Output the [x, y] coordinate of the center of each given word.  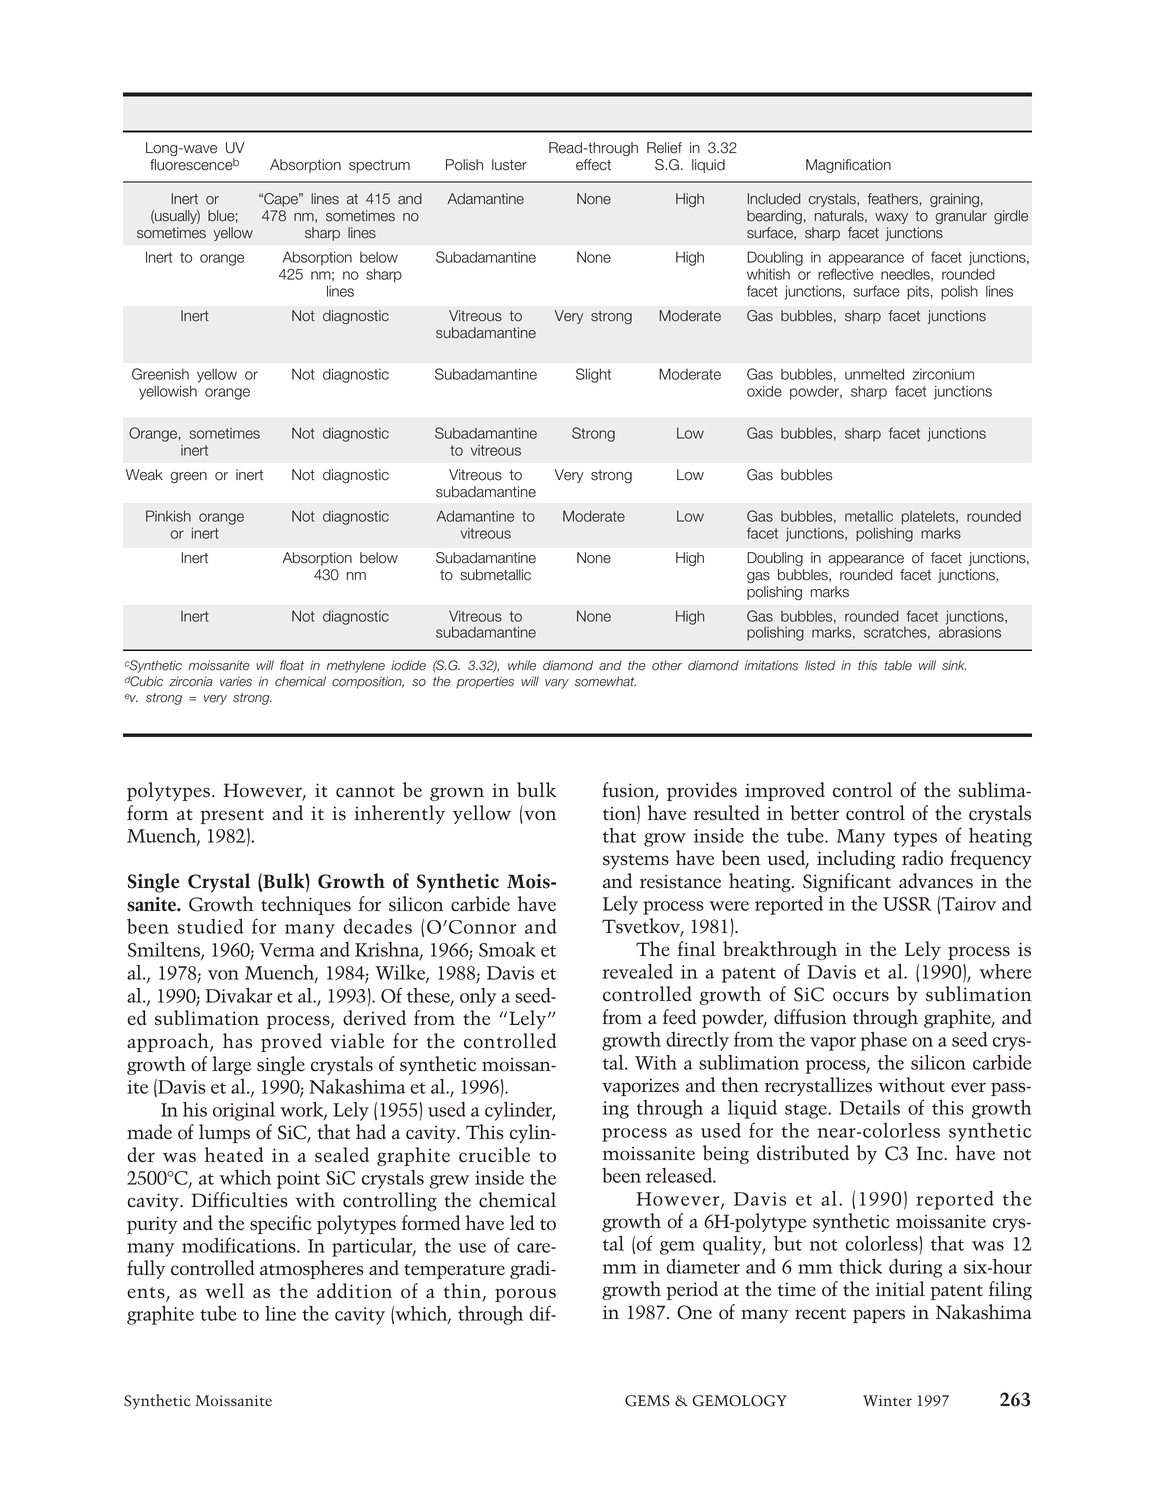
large [231, 1065]
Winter [887, 1401]
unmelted [874, 374]
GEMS [647, 1401]
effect [593, 165]
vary [557, 684]
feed [679, 1017]
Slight [593, 375]
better [814, 813]
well [224, 1291]
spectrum [379, 166]
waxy [891, 218]
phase [883, 1041]
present [232, 816]
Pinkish [168, 516]
